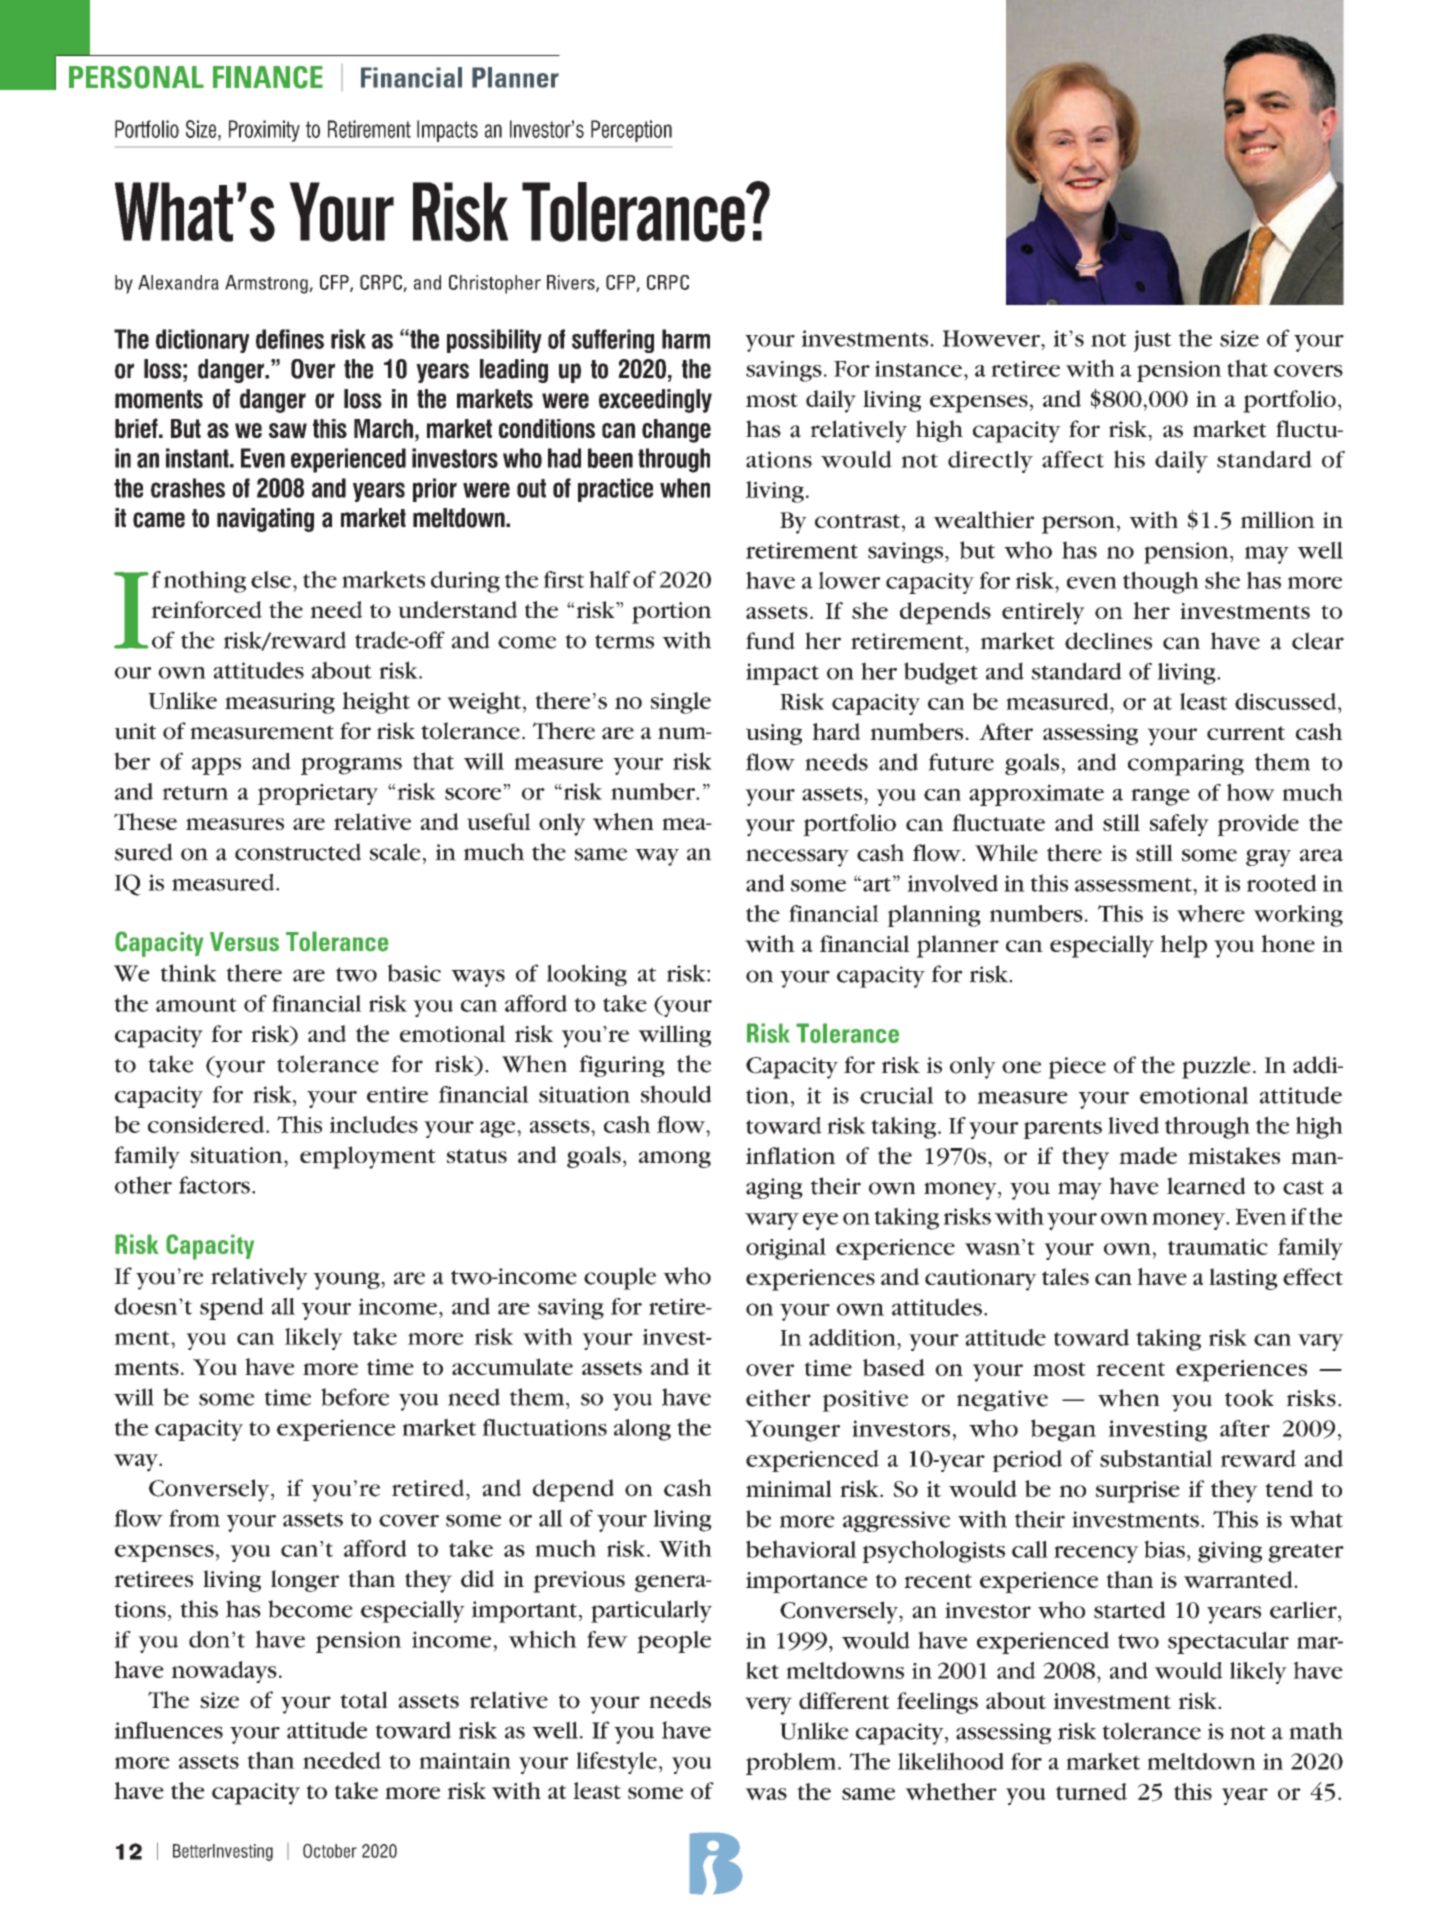  Describe the element at coordinates (1152, 341) in the screenshot. I see `just` at that location.
